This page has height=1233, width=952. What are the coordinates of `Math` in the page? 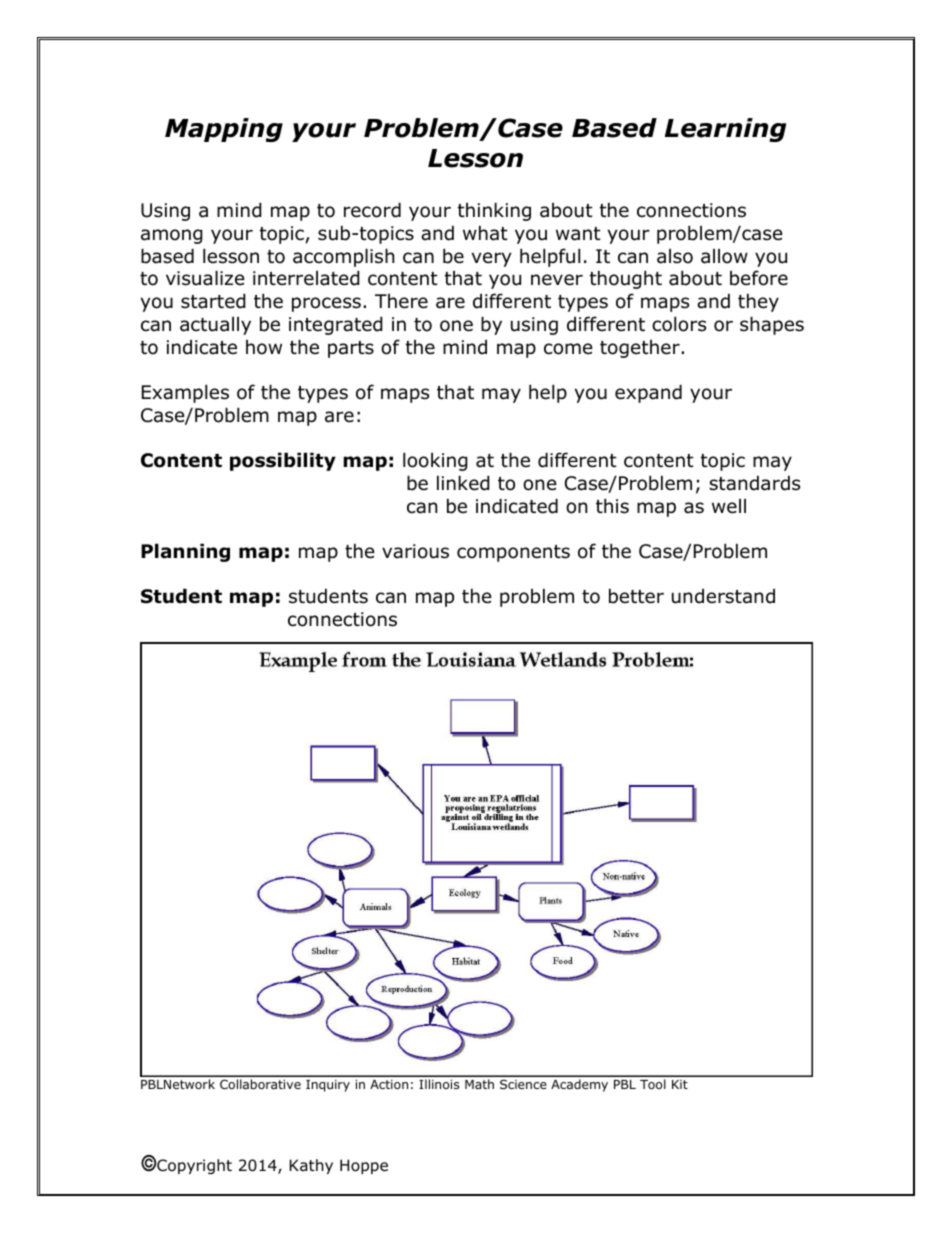 It's located at (479, 1084).
